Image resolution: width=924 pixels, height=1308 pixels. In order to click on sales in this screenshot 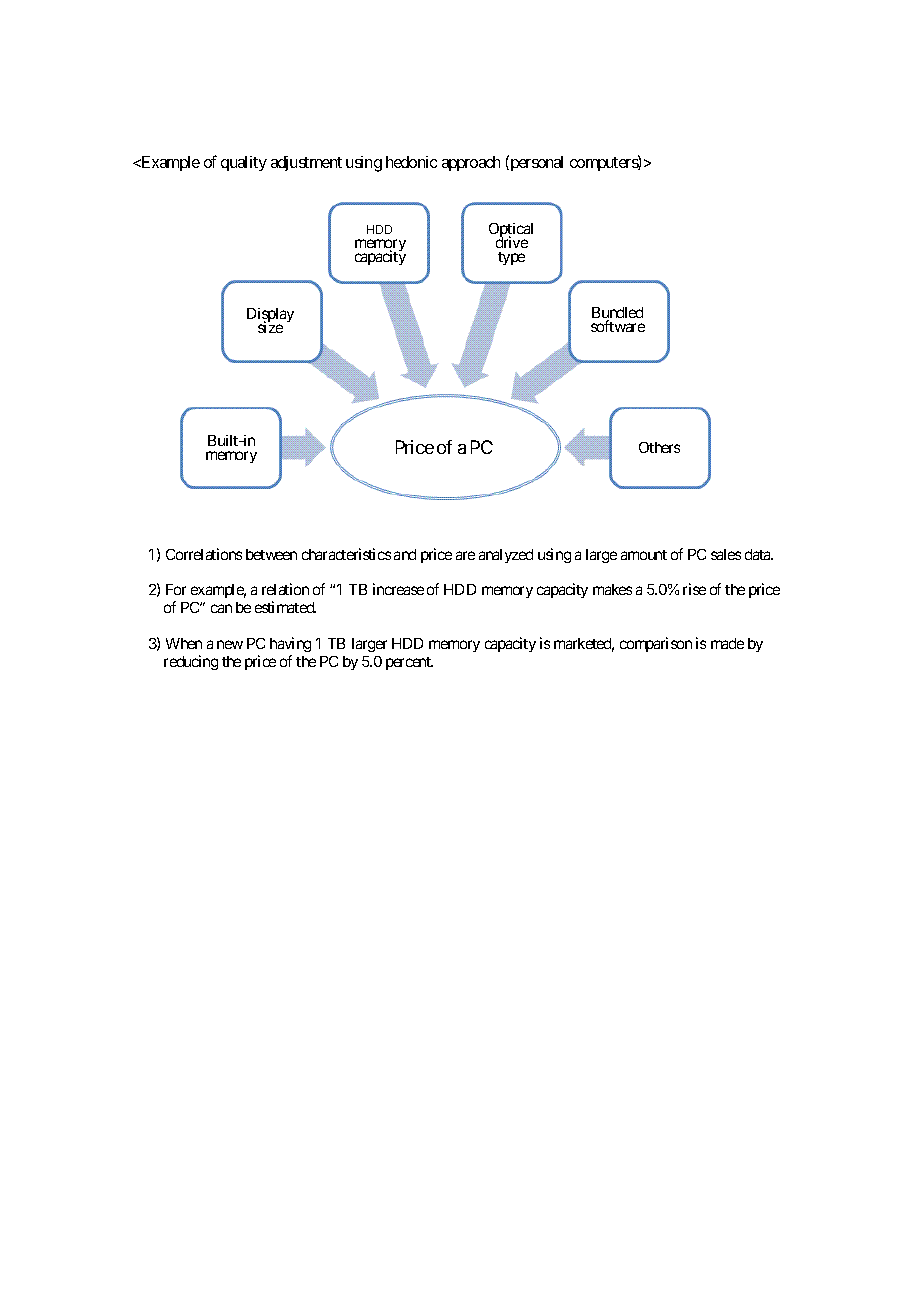, I will do `click(726, 554)`.
